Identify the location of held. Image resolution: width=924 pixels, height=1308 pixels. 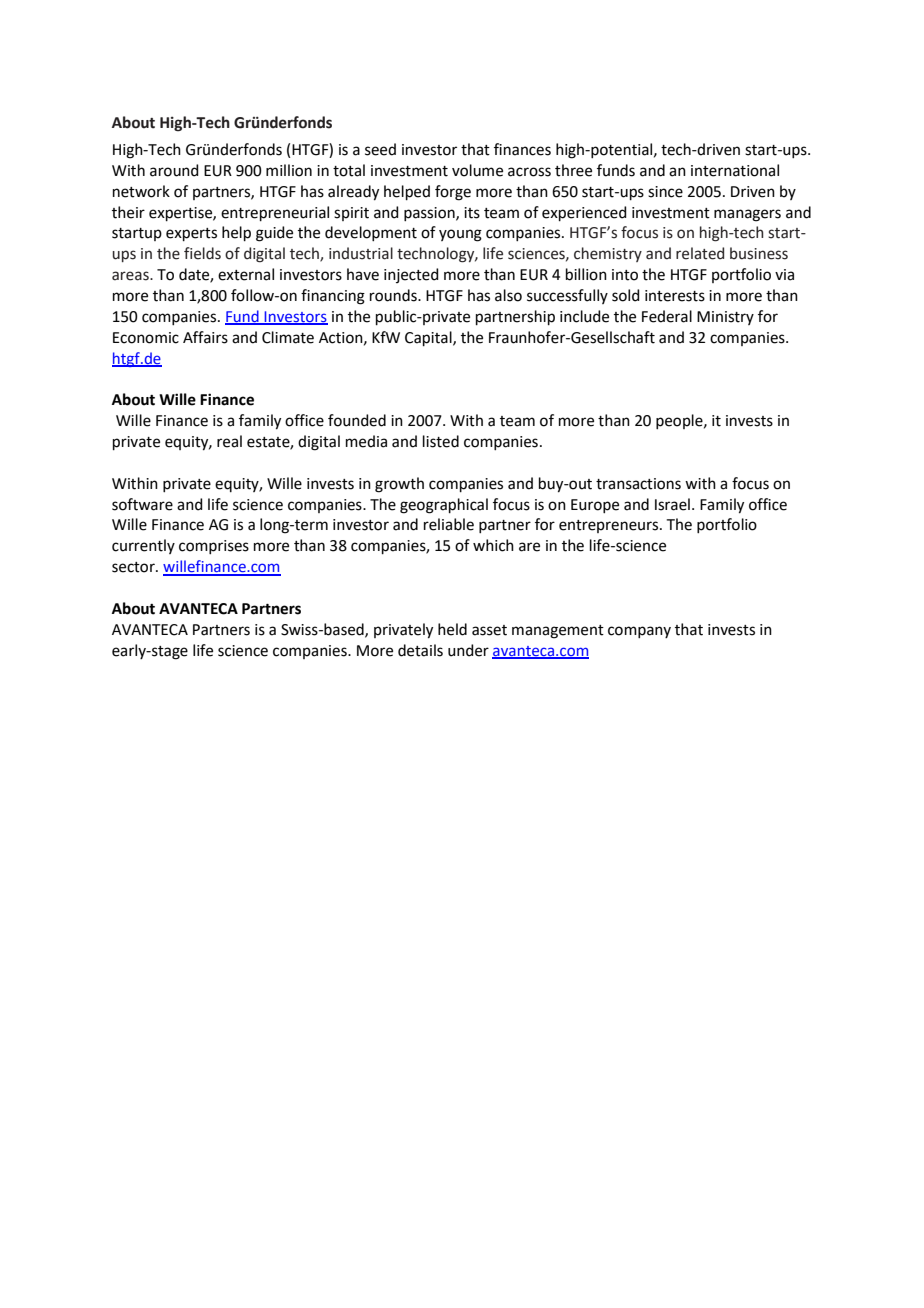
(452, 629).
